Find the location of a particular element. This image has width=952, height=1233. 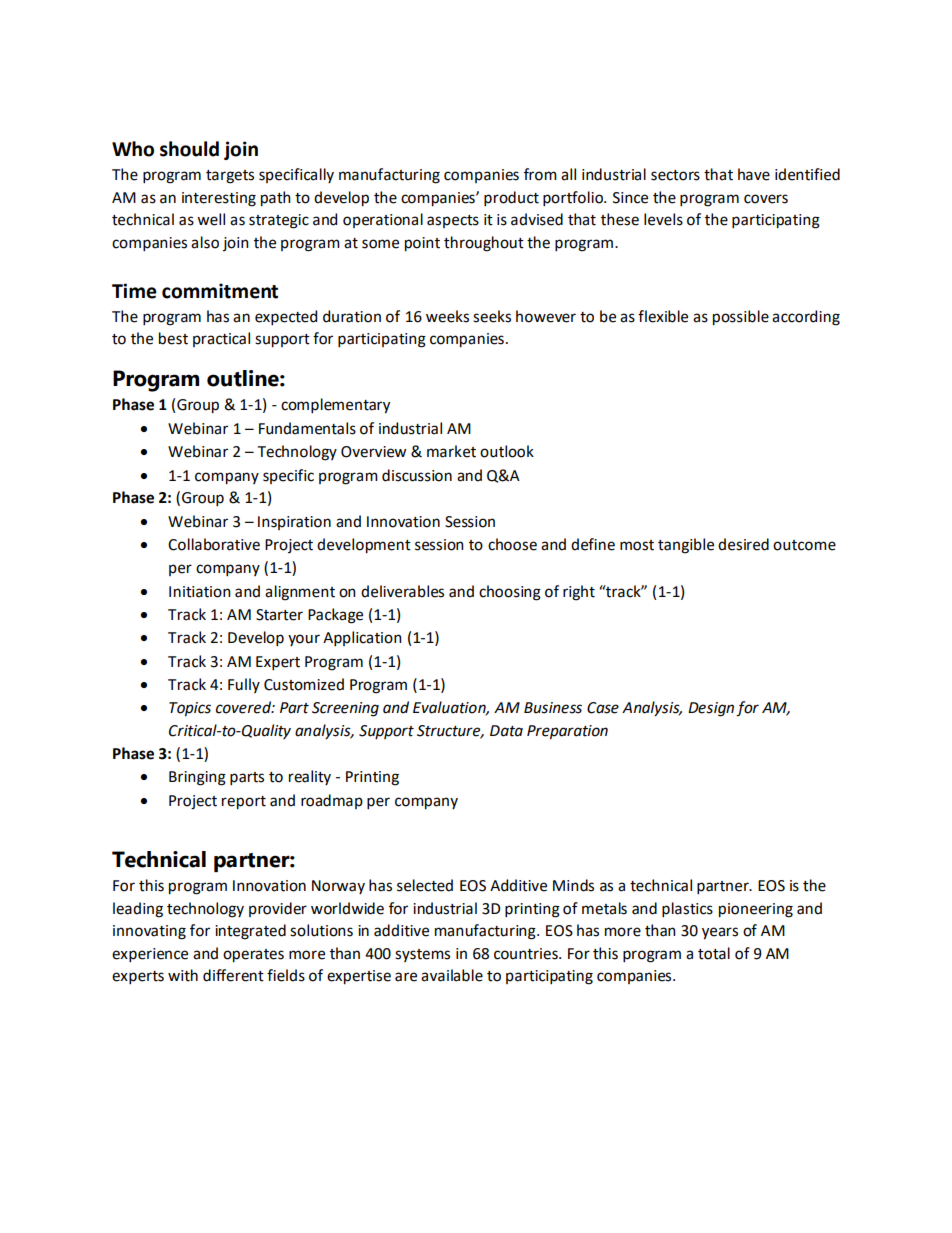

have is located at coordinates (754, 174).
